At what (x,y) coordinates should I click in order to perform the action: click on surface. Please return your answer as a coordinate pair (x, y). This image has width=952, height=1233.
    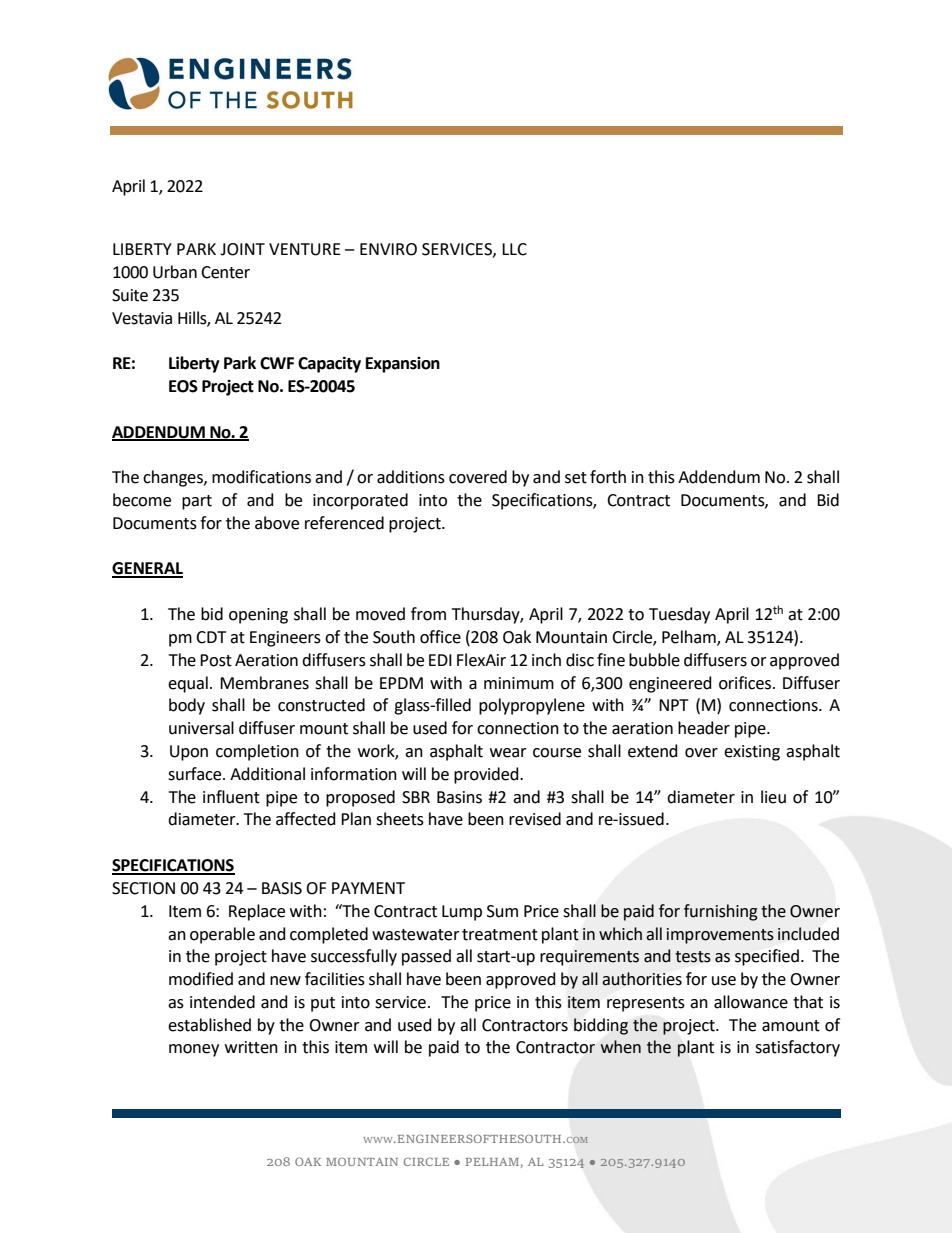
    Looking at the image, I should click on (196, 774).
